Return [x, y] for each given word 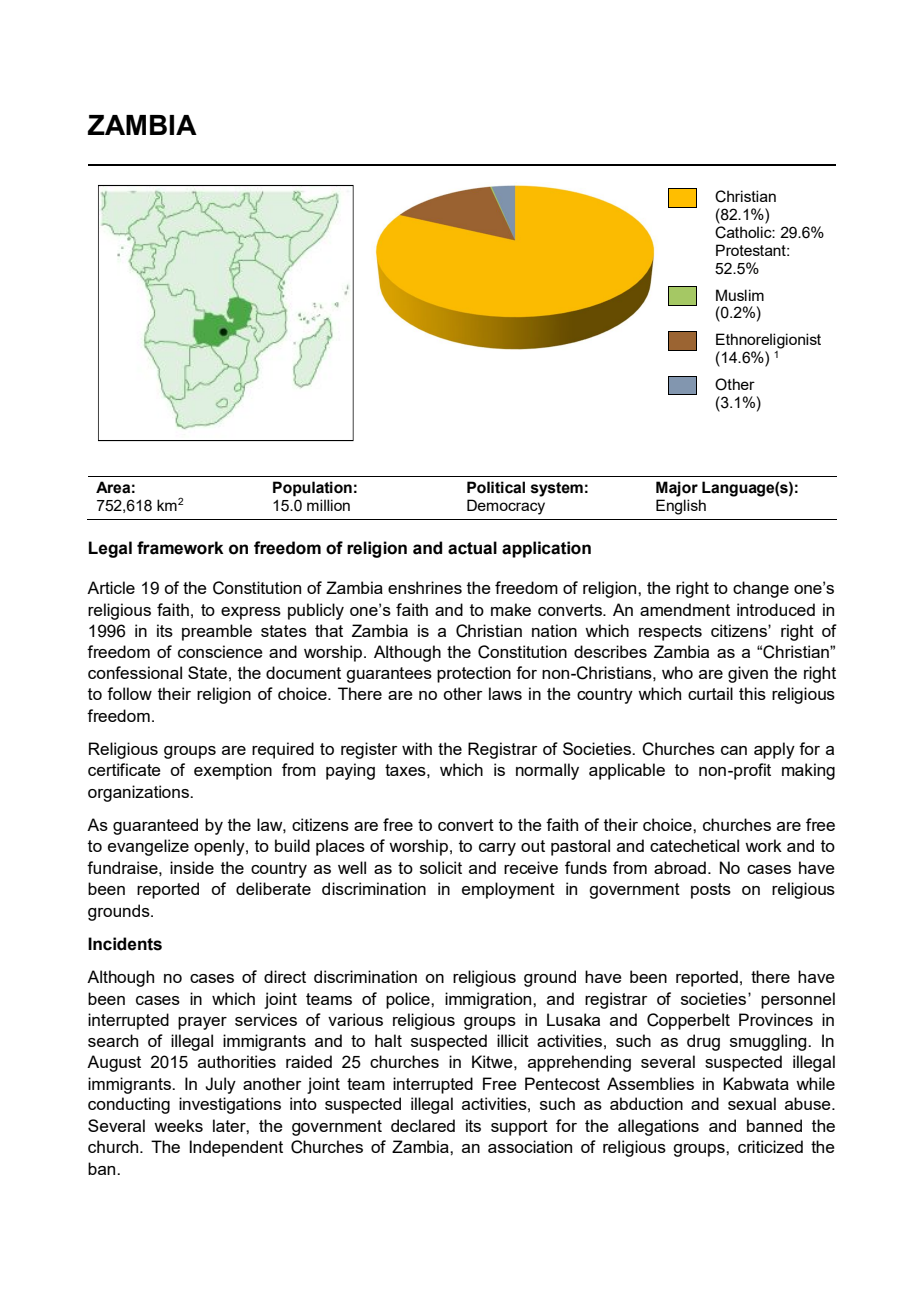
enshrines [425, 587]
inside [192, 867]
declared [423, 1125]
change [761, 589]
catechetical [694, 845]
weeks [178, 1125]
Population [312, 489]
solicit [441, 867]
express [251, 613]
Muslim [740, 295]
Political [496, 487]
